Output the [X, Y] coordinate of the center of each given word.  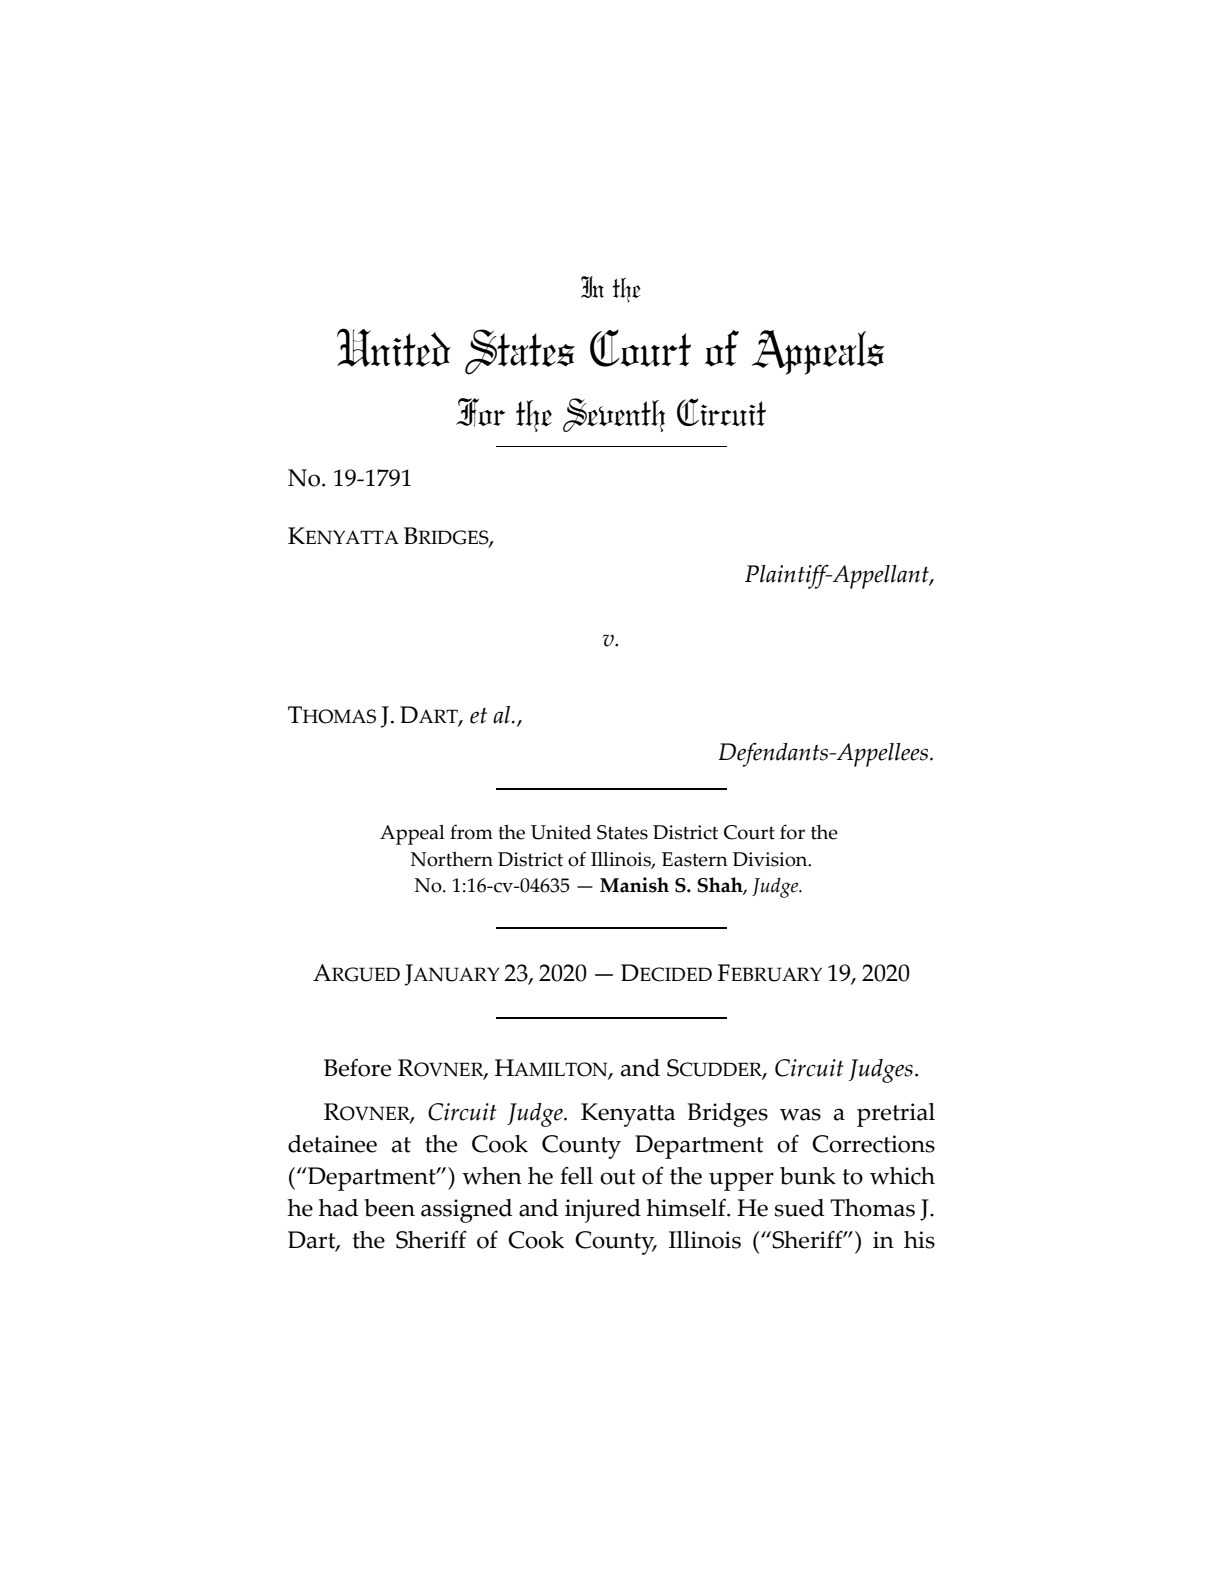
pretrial [896, 1115]
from [471, 832]
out [617, 1177]
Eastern [695, 859]
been [389, 1208]
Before [357, 1067]
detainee [332, 1144]
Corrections [873, 1144]
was [800, 1114]
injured [603, 1211]
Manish [634, 885]
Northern [452, 859]
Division [771, 859]
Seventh [614, 415]
